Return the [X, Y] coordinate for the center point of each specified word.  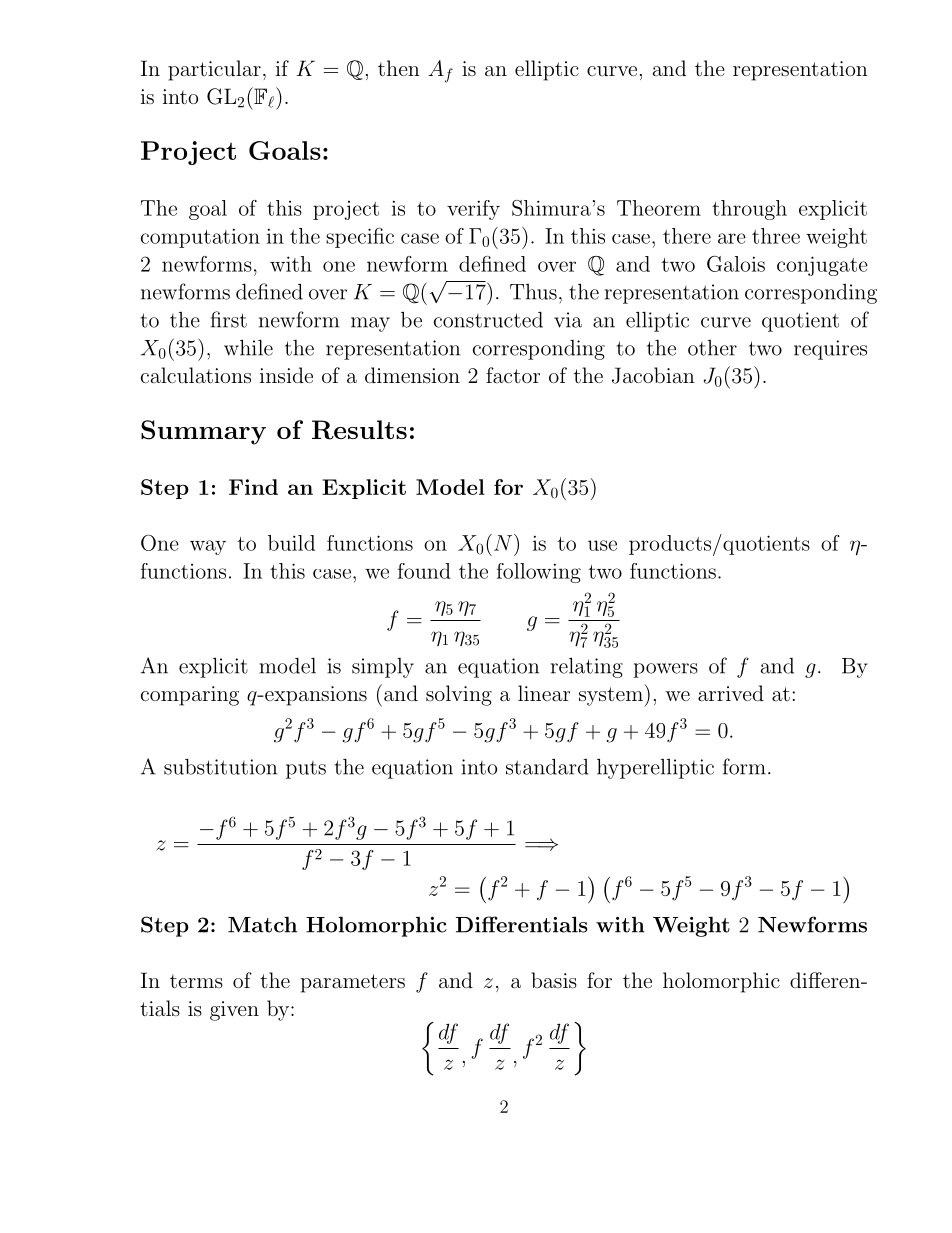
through [749, 210]
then [399, 68]
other [712, 348]
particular [214, 70]
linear [544, 693]
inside [286, 375]
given [234, 1011]
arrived [731, 693]
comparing [190, 696]
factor [513, 375]
